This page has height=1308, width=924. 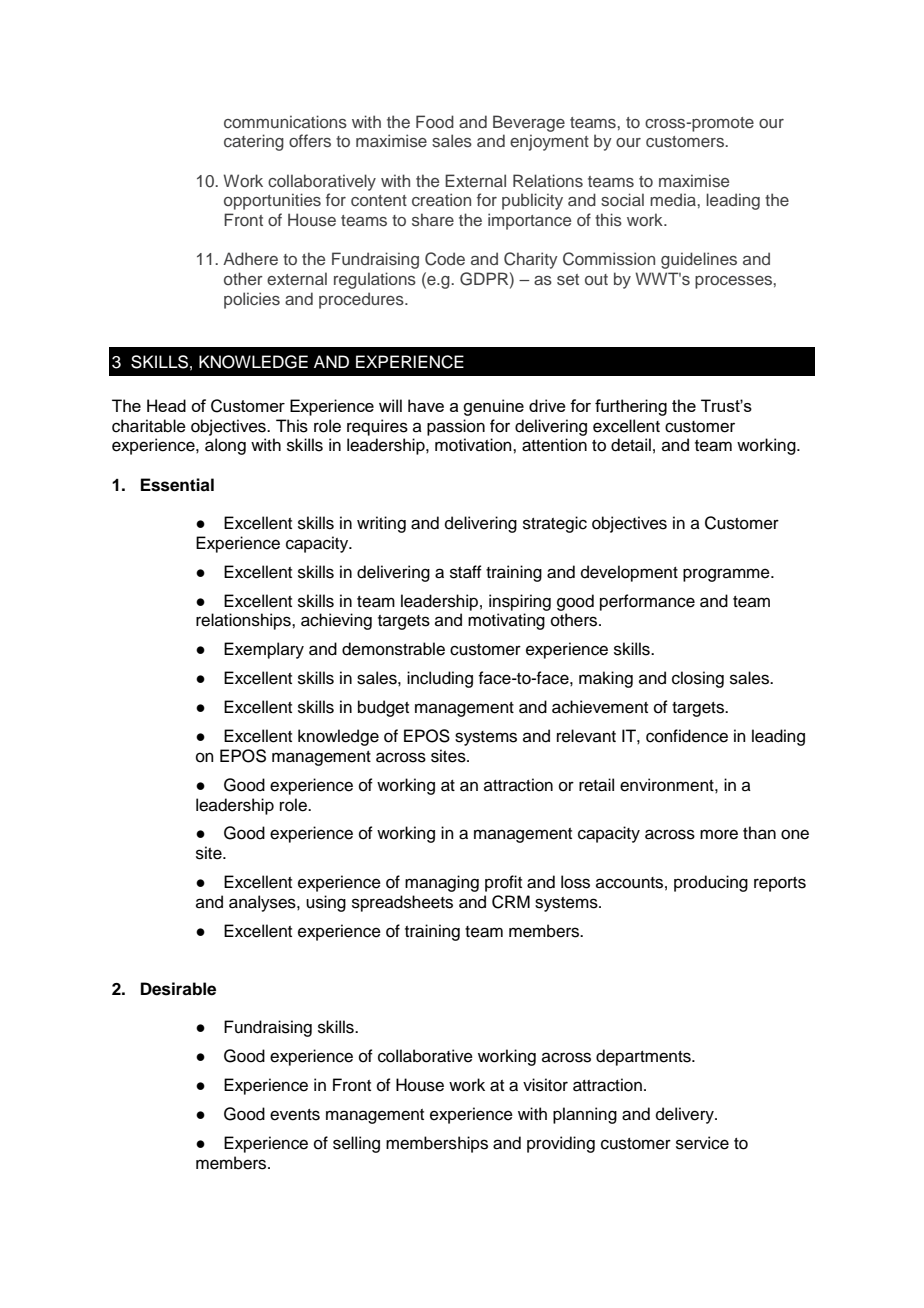 I want to click on including, so click(x=440, y=679).
